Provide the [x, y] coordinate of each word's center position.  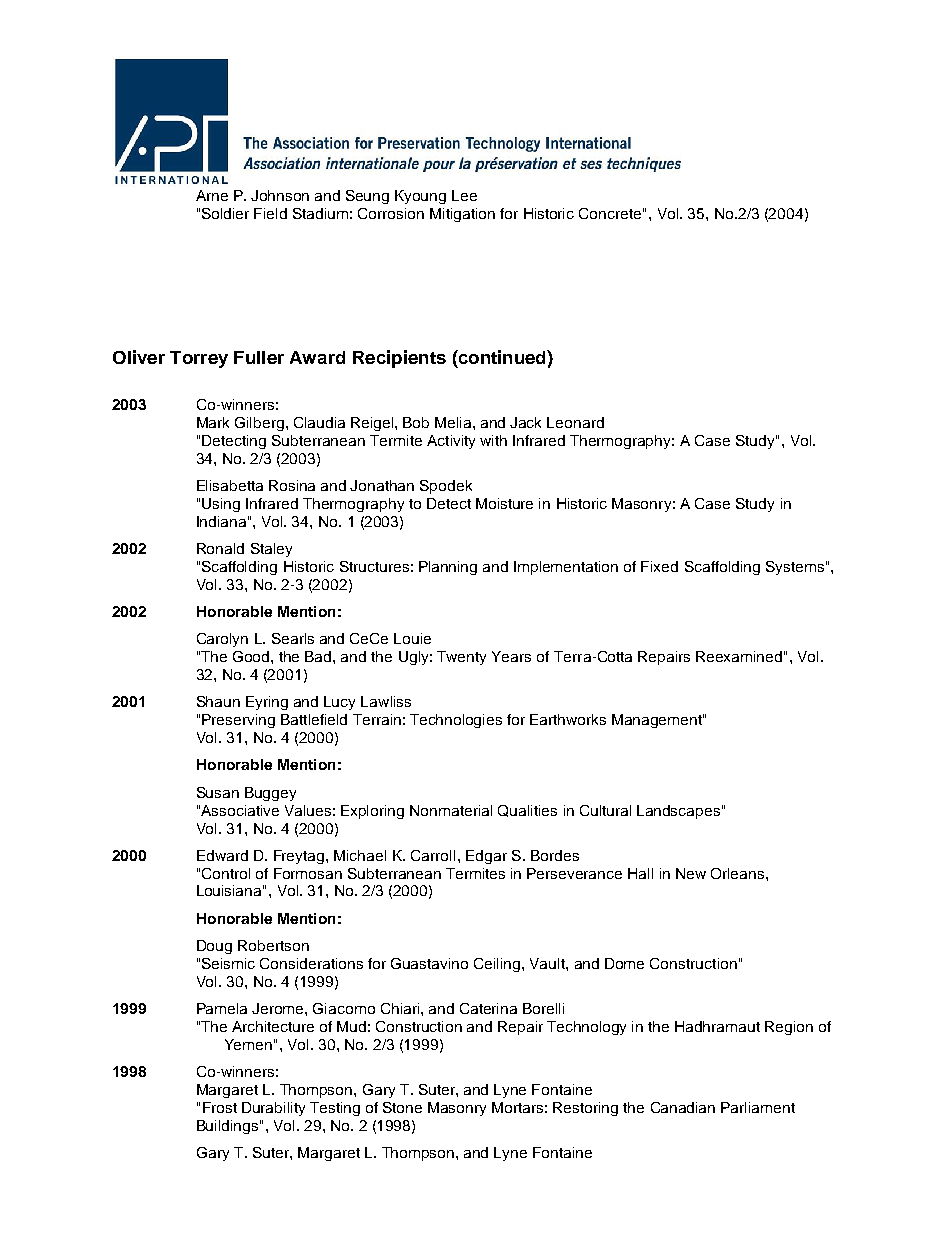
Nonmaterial [451, 810]
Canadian [683, 1107]
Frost [220, 1107]
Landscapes [678, 812]
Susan [218, 792]
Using [221, 505]
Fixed [659, 566]
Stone [402, 1107]
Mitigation [462, 215]
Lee [464, 195]
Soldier [225, 213]
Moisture [504, 503]
